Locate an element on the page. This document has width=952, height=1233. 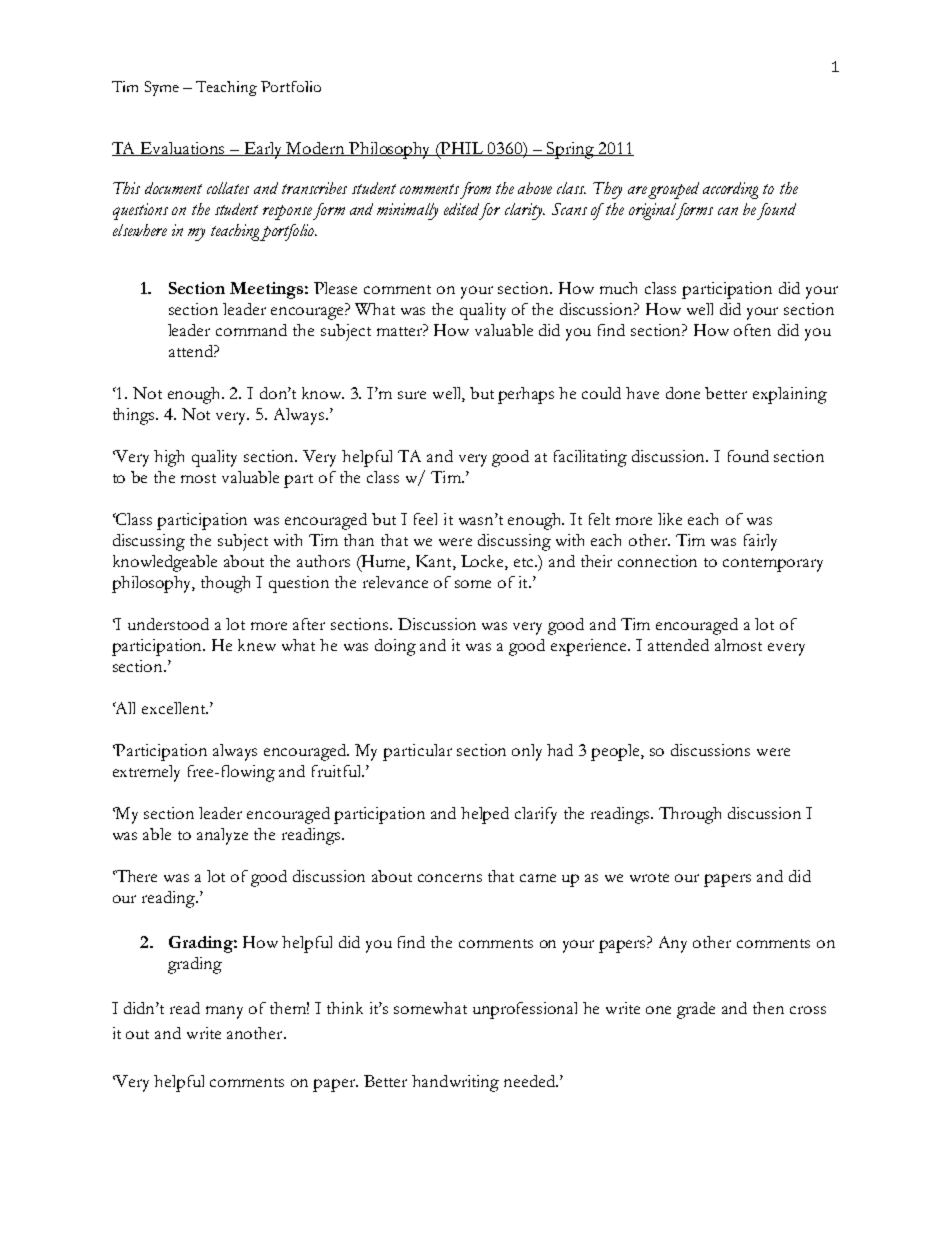
according is located at coordinates (730, 190).
